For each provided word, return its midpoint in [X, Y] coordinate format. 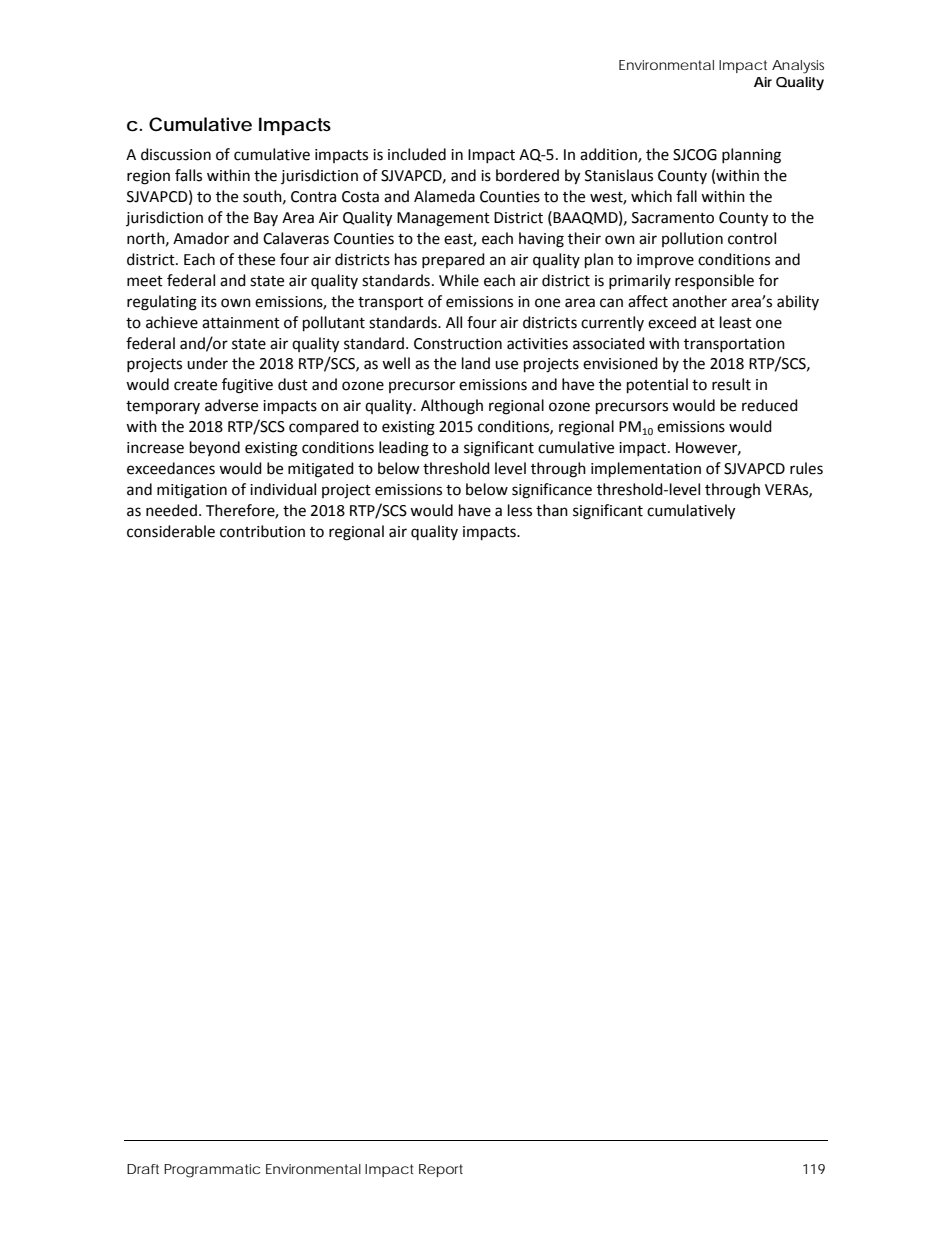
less [520, 510]
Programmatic [212, 1171]
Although [452, 407]
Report [441, 1170]
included [417, 154]
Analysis [798, 67]
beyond [215, 448]
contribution [262, 531]
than [552, 510]
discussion [176, 154]
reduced [770, 405]
